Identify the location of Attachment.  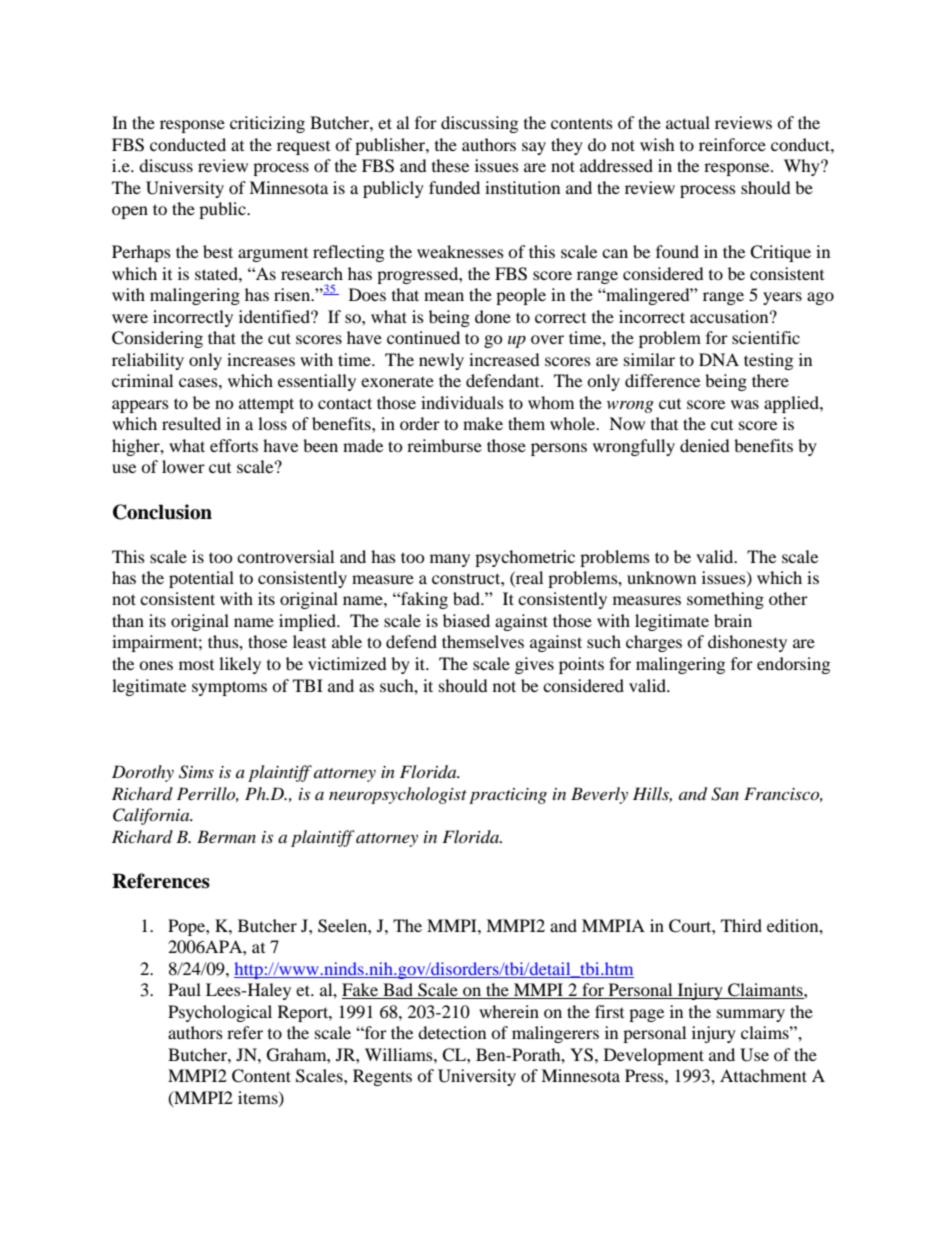
(763, 1075).
